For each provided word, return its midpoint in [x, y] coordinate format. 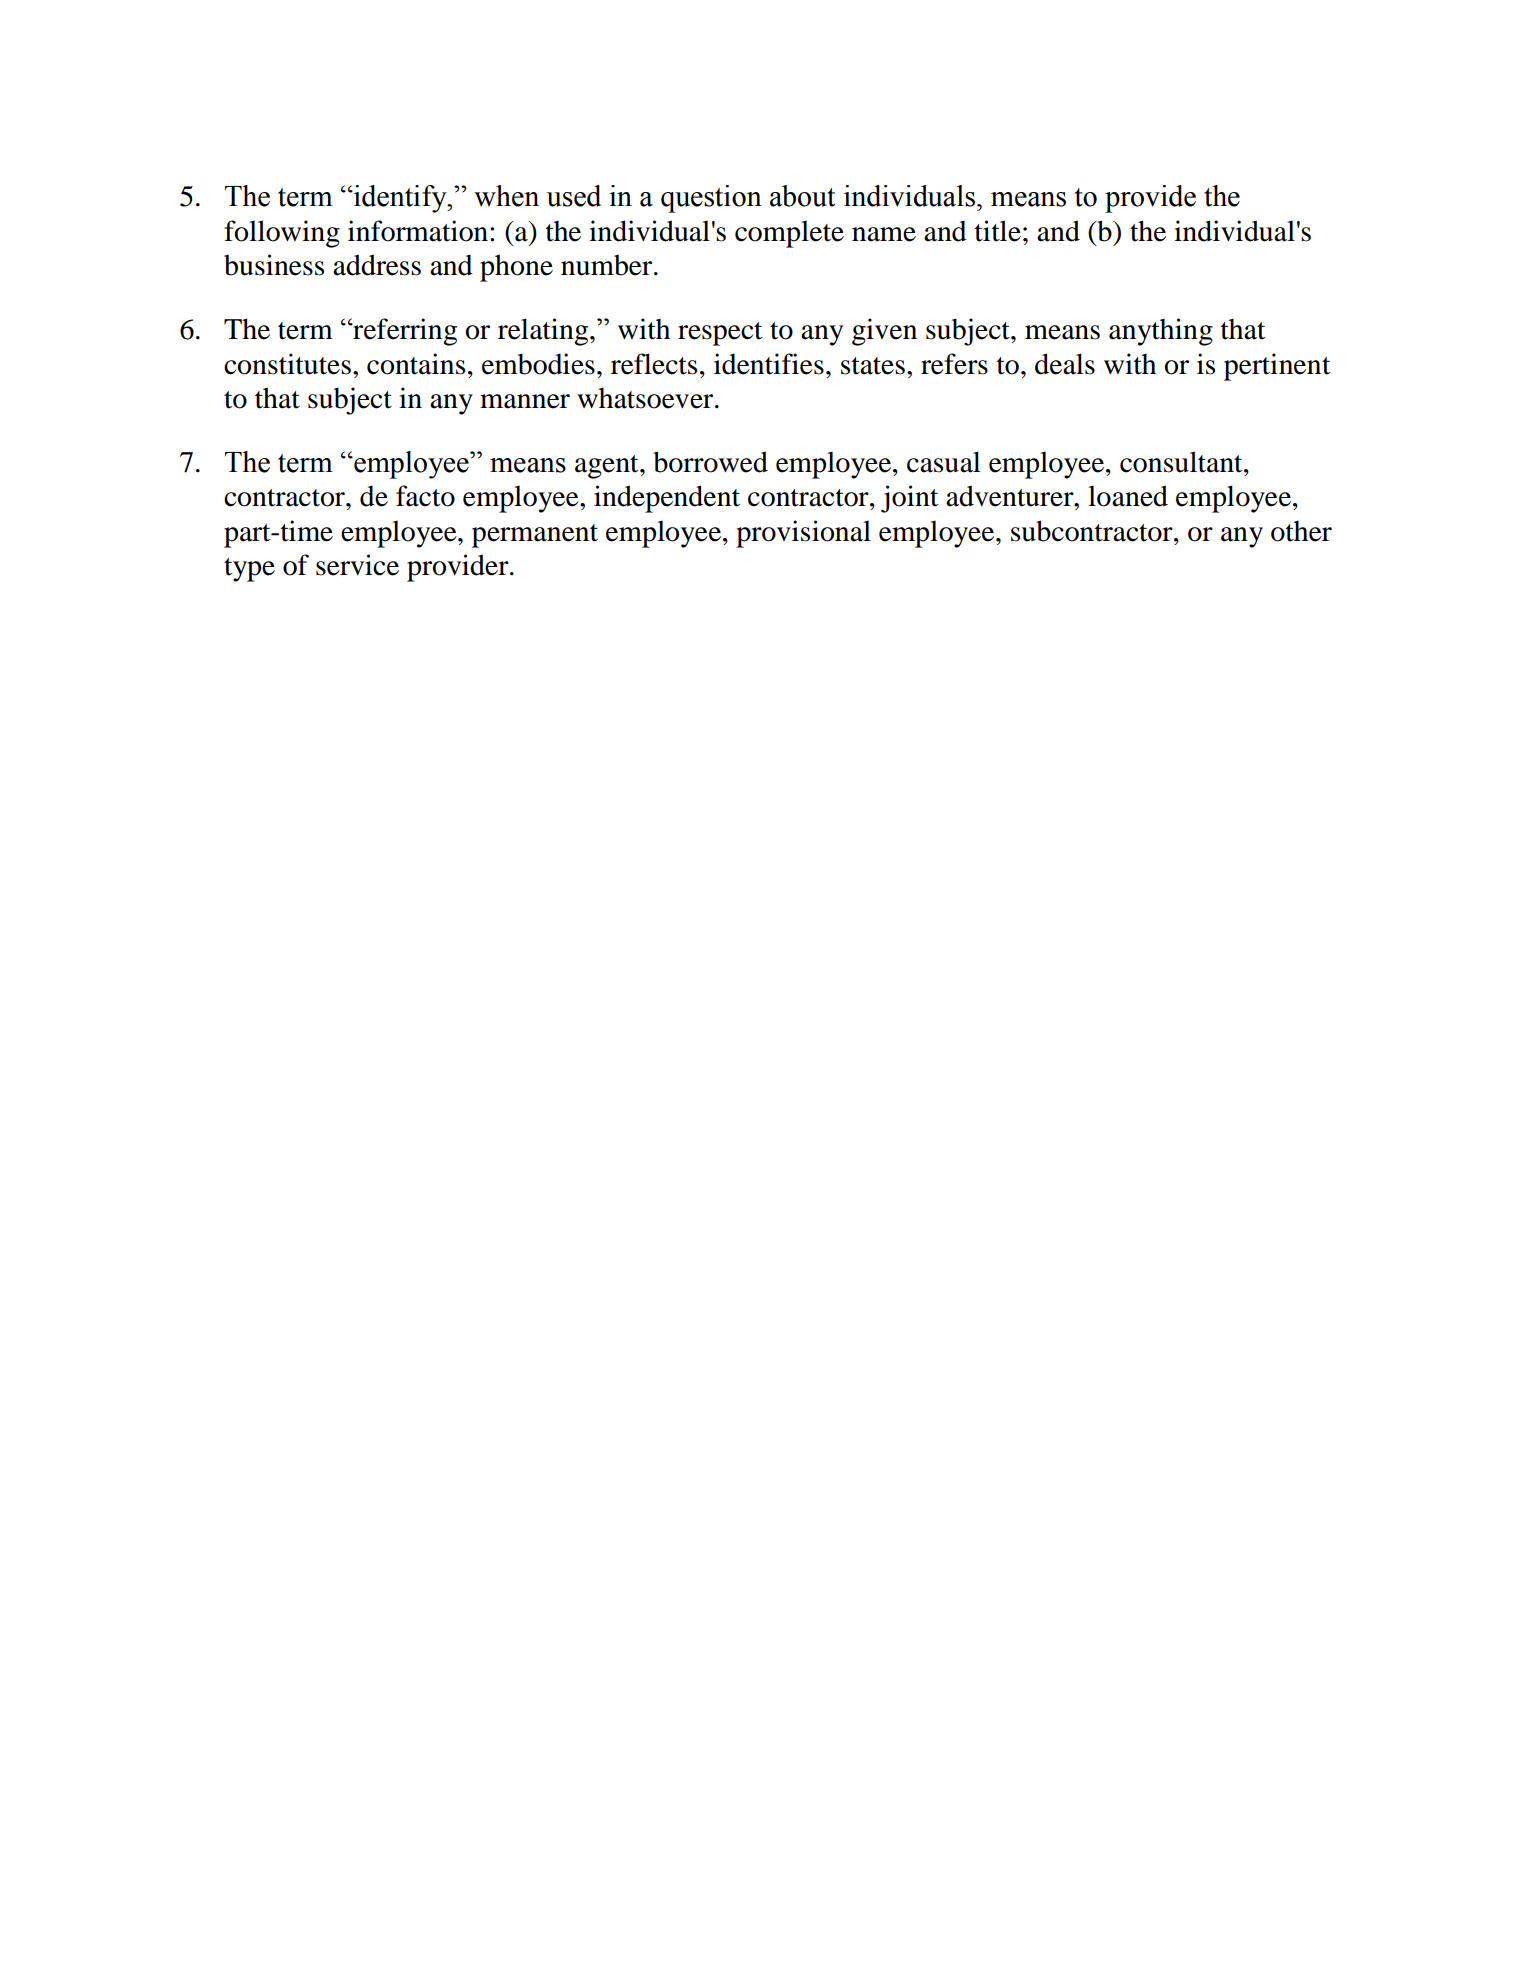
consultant [1182, 462]
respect [720, 334]
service [357, 565]
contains [416, 364]
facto [425, 496]
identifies [769, 364]
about [802, 196]
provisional [803, 534]
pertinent [1277, 367]
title [998, 231]
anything [1161, 332]
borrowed [710, 462]
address [377, 265]
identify [400, 199]
